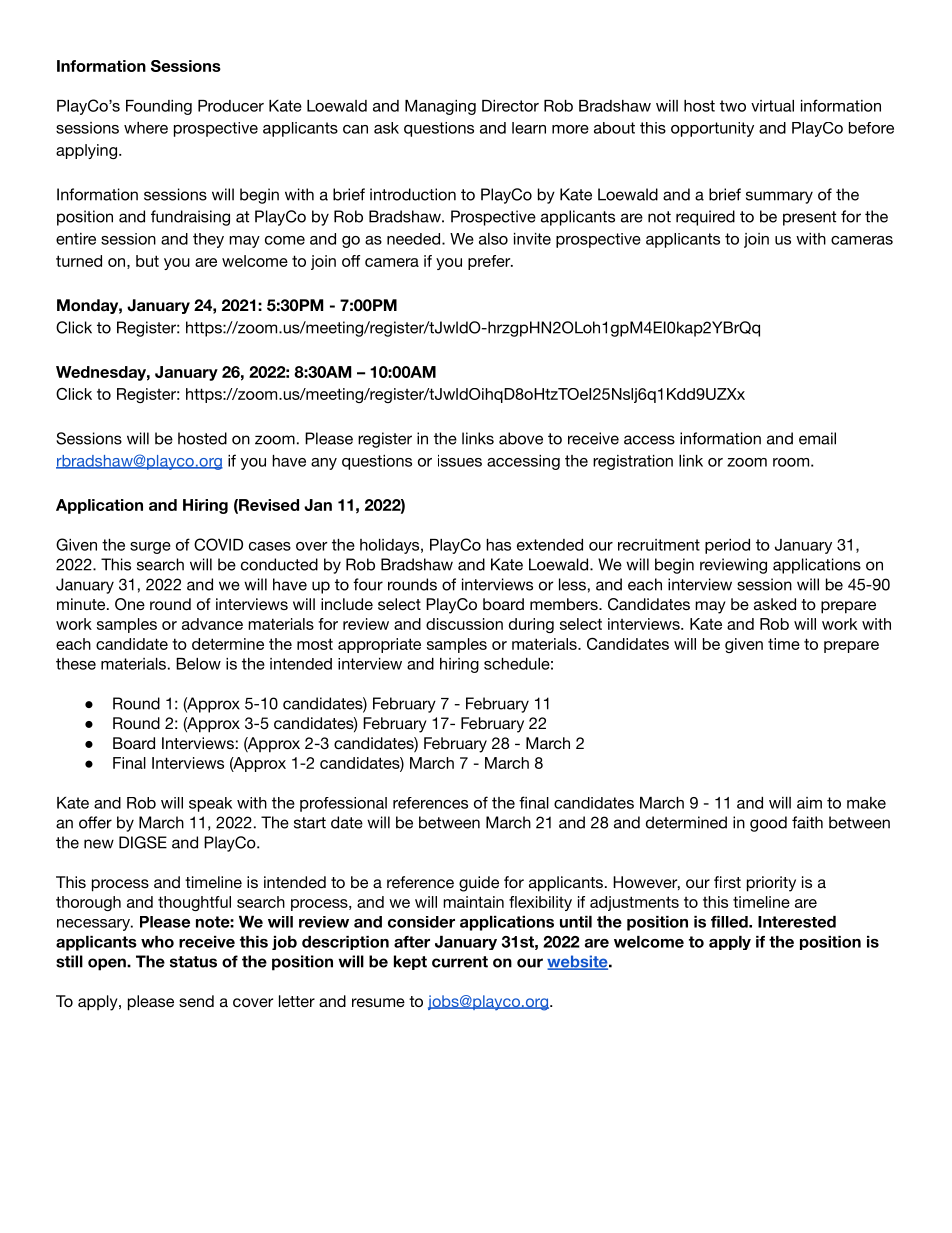 This page has width=952, height=1233. I want to click on virtual, so click(772, 106).
